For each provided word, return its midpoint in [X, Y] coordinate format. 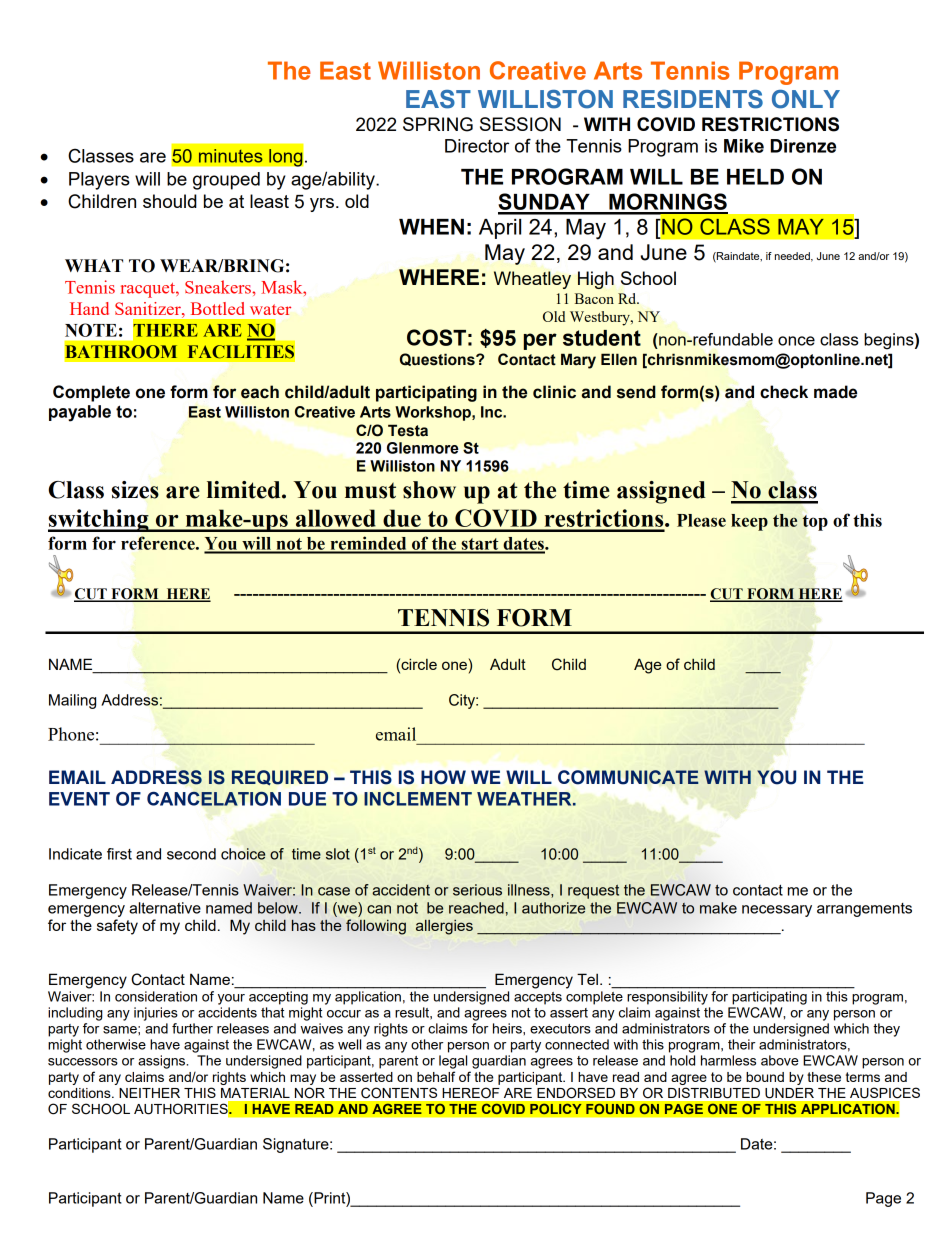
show [429, 490]
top [815, 523]
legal [453, 1062]
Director [477, 146]
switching [99, 520]
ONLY [806, 99]
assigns [163, 1062]
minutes [231, 156]
